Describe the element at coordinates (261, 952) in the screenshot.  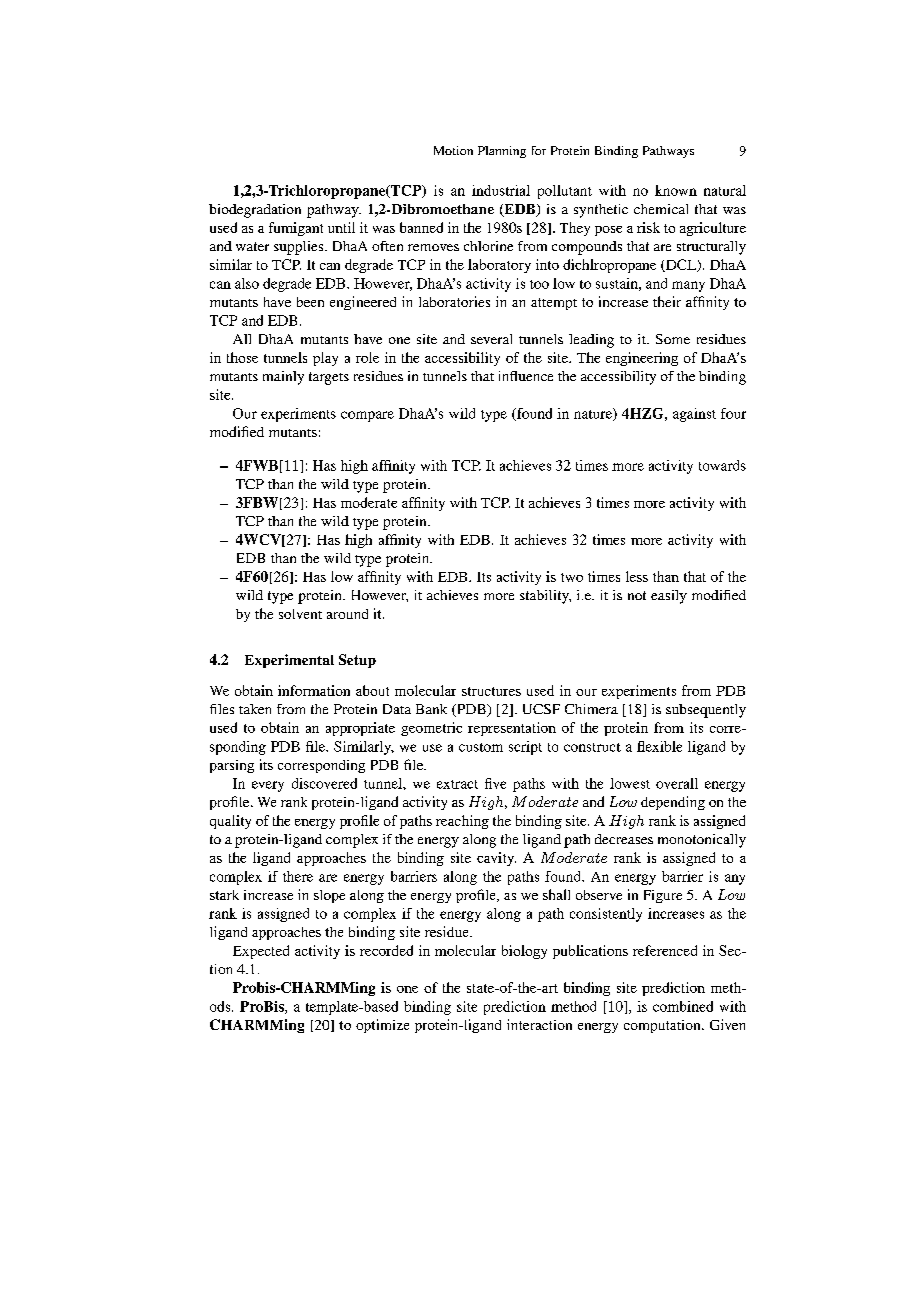
I see `Expected` at that location.
